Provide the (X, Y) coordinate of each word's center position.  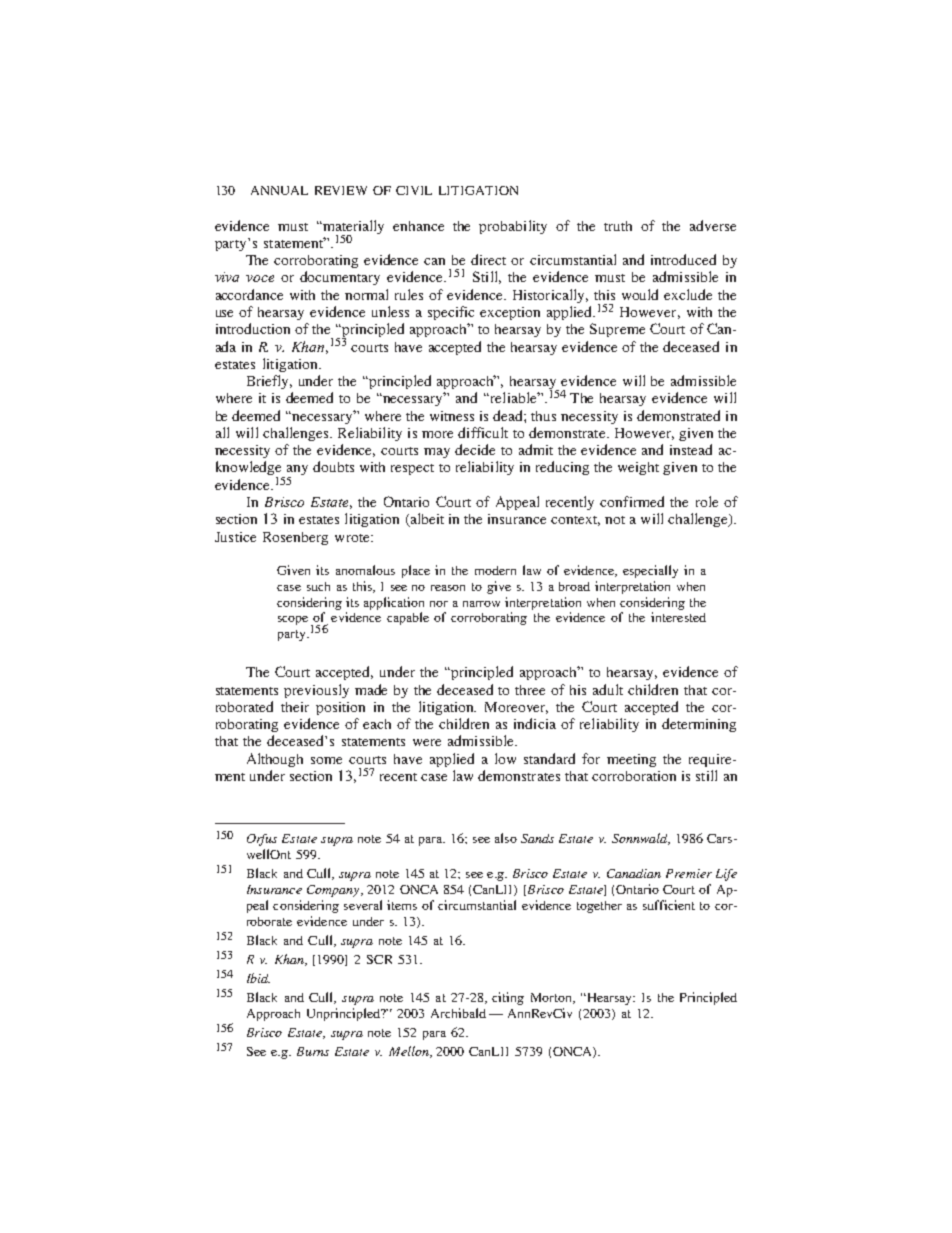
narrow (481, 604)
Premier (689, 873)
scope (293, 620)
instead (691, 449)
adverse (713, 225)
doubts (333, 466)
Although (275, 760)
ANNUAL (279, 190)
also (506, 838)
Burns (313, 1051)
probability (513, 227)
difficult (483, 432)
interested (678, 617)
